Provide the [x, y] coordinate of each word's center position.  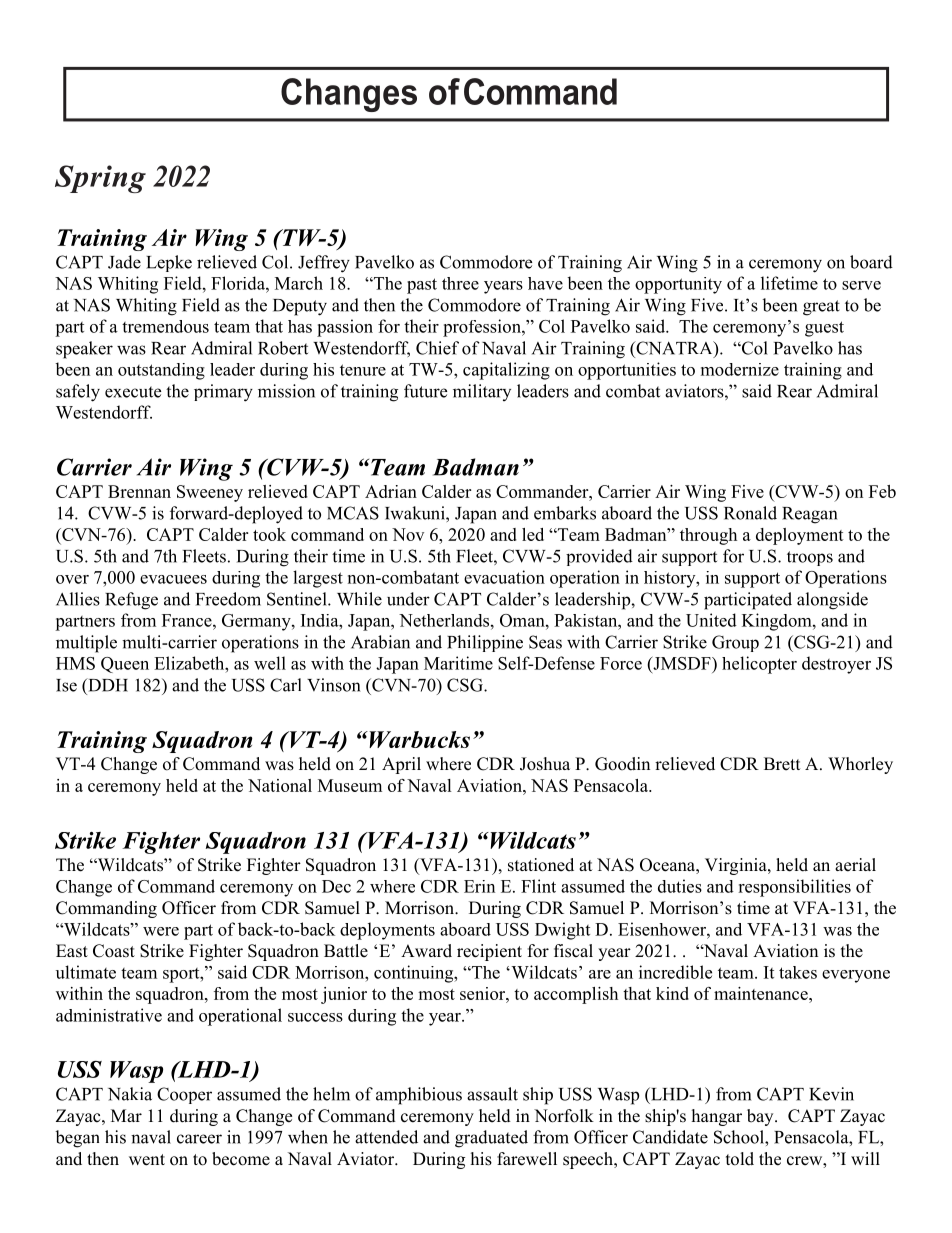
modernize [740, 369]
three [460, 283]
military [482, 392]
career [199, 1139]
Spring [100, 179]
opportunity [678, 285]
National [280, 785]
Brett [782, 764]
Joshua [545, 764]
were [161, 931]
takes [798, 972]
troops [810, 558]
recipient [489, 952]
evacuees [173, 579]
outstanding [161, 371]
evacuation [504, 577]
